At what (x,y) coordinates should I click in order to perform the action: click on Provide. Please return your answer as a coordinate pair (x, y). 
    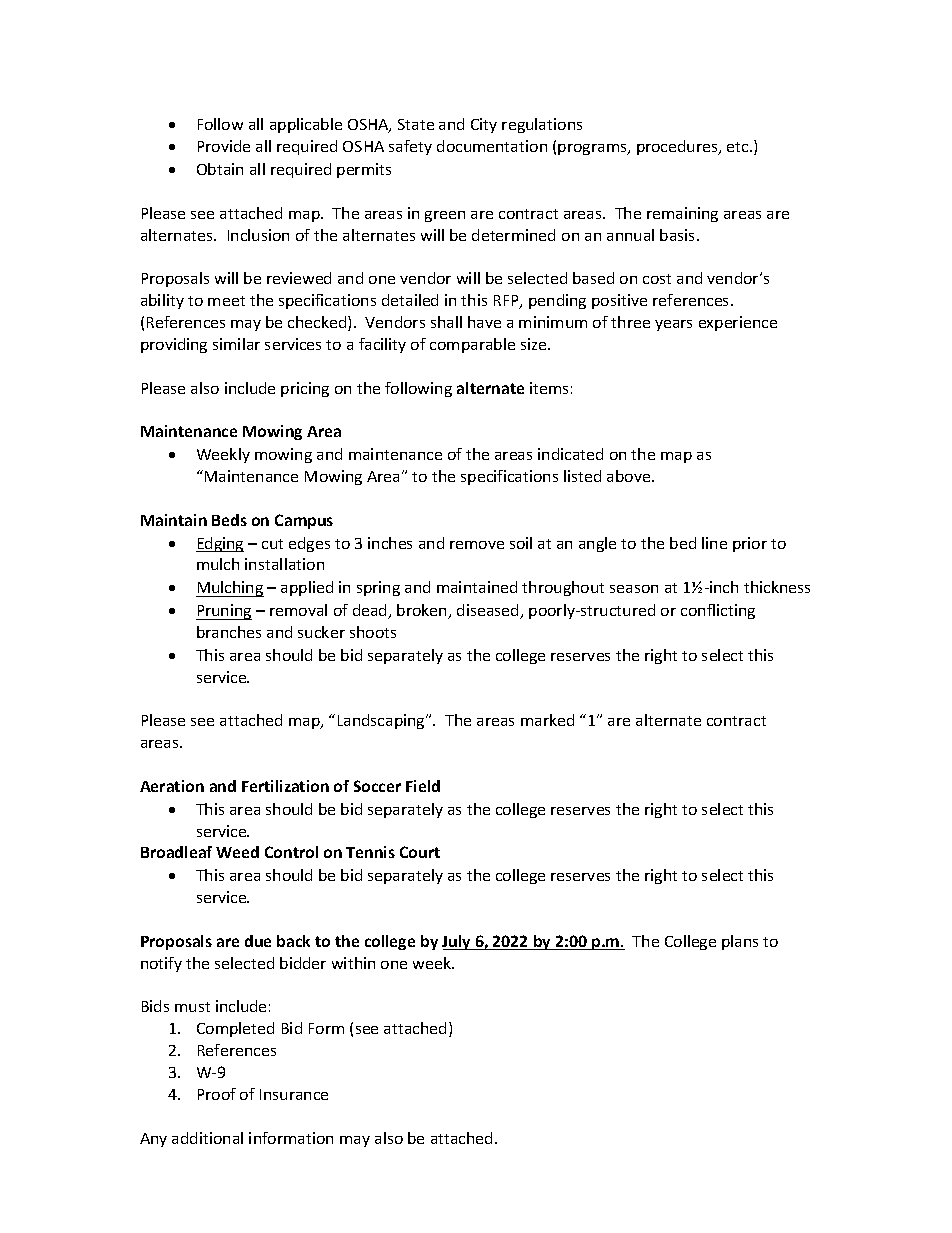
    Looking at the image, I should click on (224, 146).
